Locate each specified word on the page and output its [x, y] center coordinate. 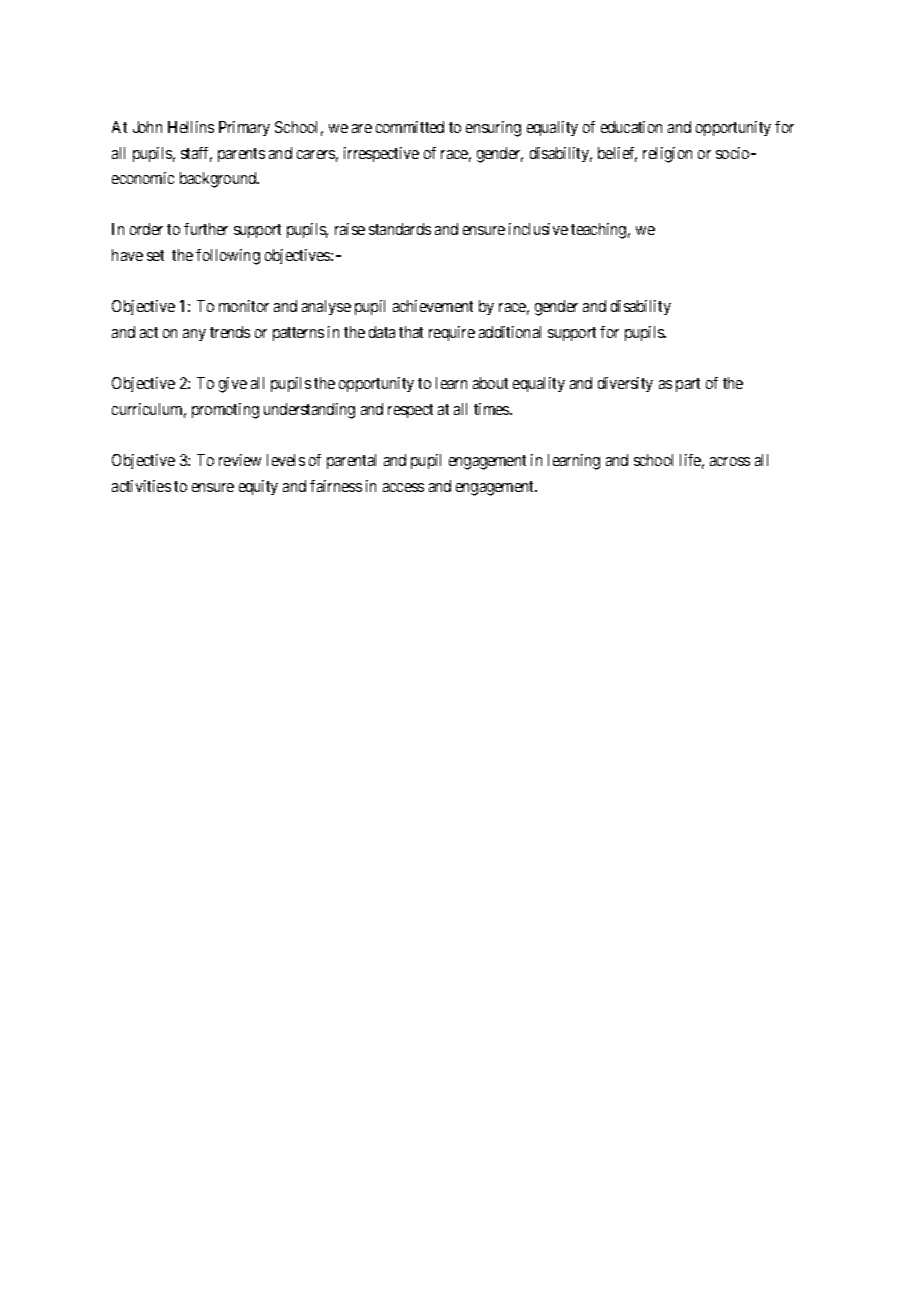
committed [410, 127]
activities [141, 486]
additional [510, 332]
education [631, 127]
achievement [433, 306]
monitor [244, 306]
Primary [244, 128]
